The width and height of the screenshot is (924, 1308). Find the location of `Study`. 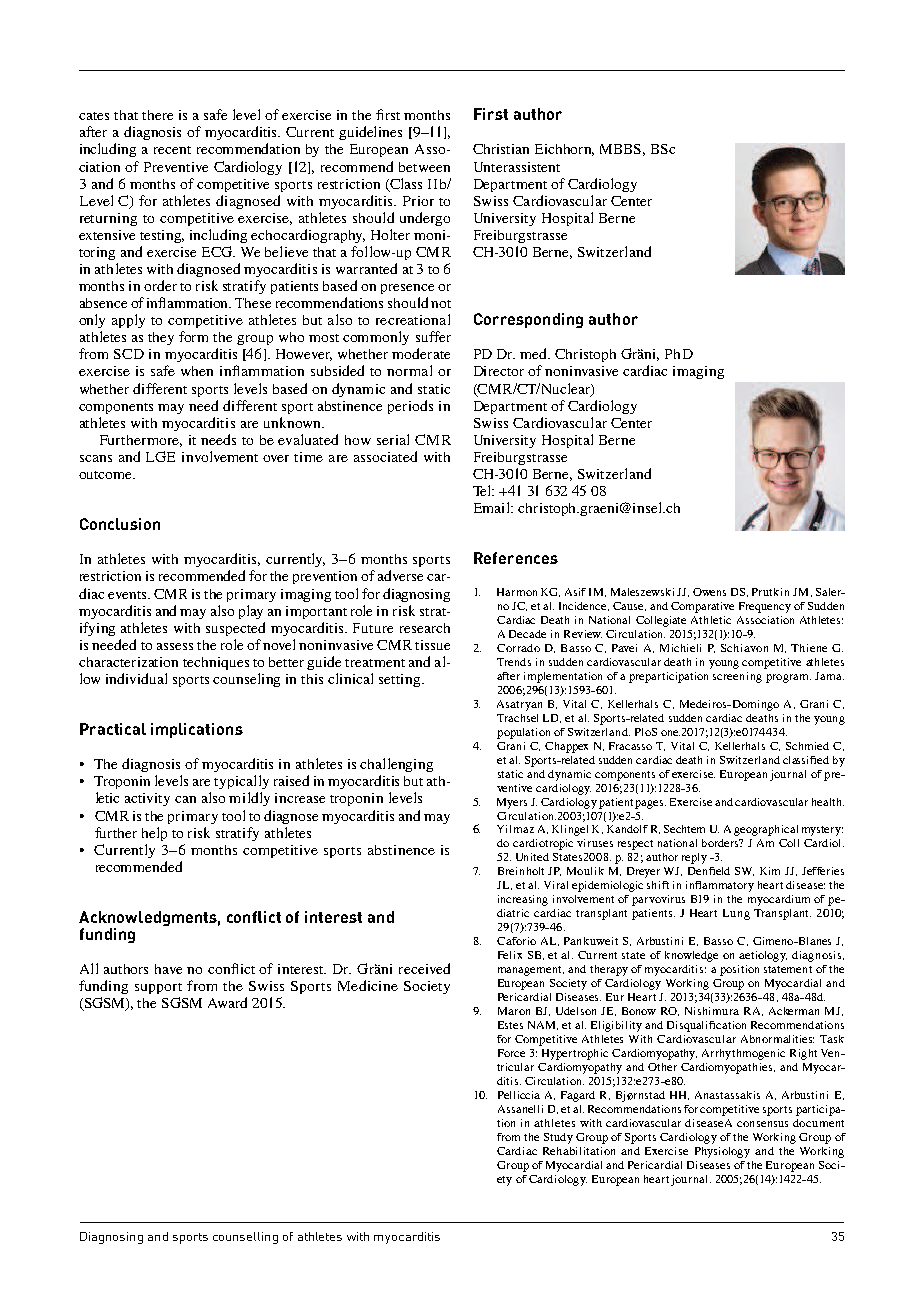

Study is located at coordinates (558, 1138).
